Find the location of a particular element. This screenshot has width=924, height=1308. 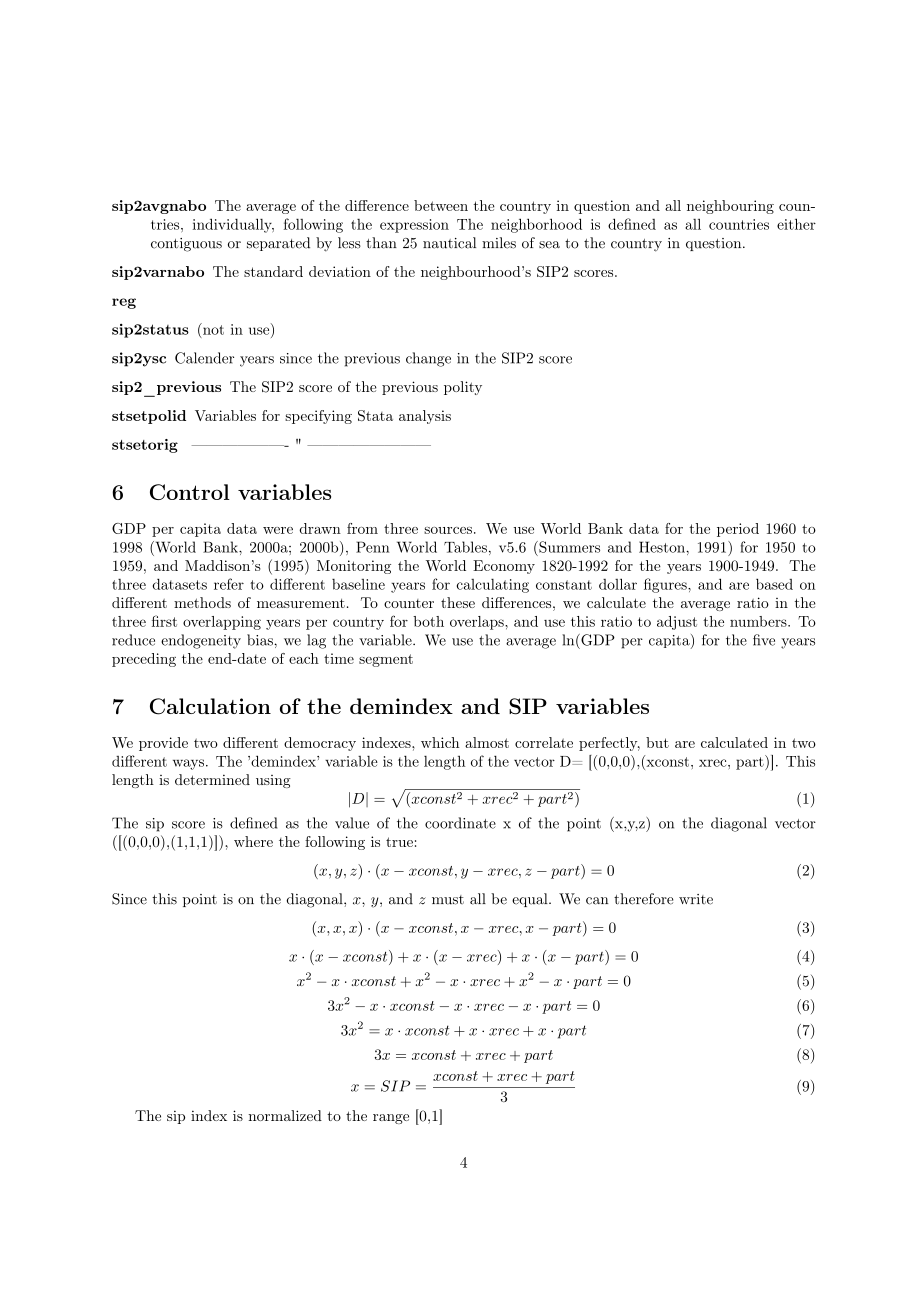

where is located at coordinates (253, 841).
